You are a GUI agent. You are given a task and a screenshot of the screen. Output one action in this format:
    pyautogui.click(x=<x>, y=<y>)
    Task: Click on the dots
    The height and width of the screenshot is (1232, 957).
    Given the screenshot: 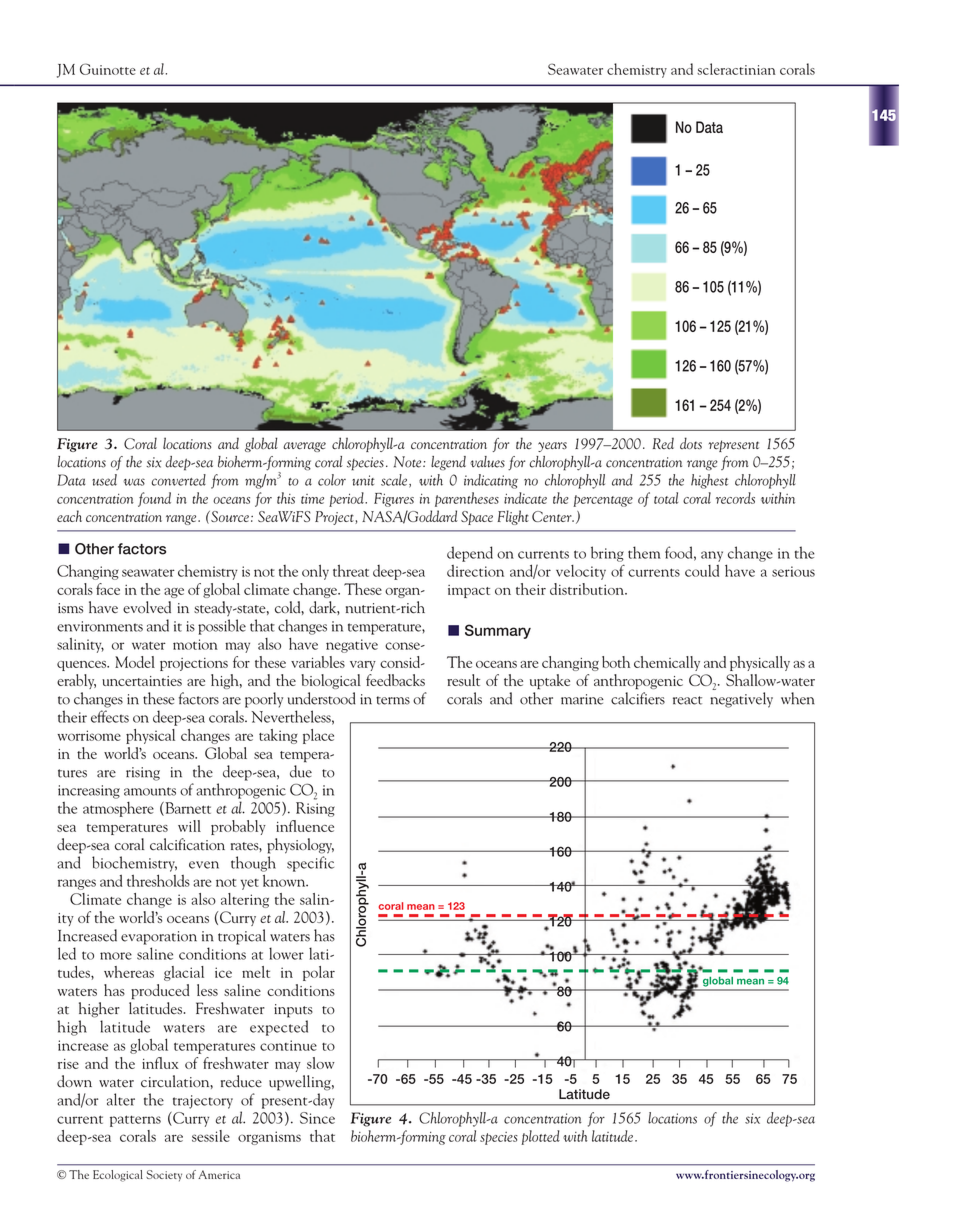 What is the action you would take?
    pyautogui.click(x=691, y=443)
